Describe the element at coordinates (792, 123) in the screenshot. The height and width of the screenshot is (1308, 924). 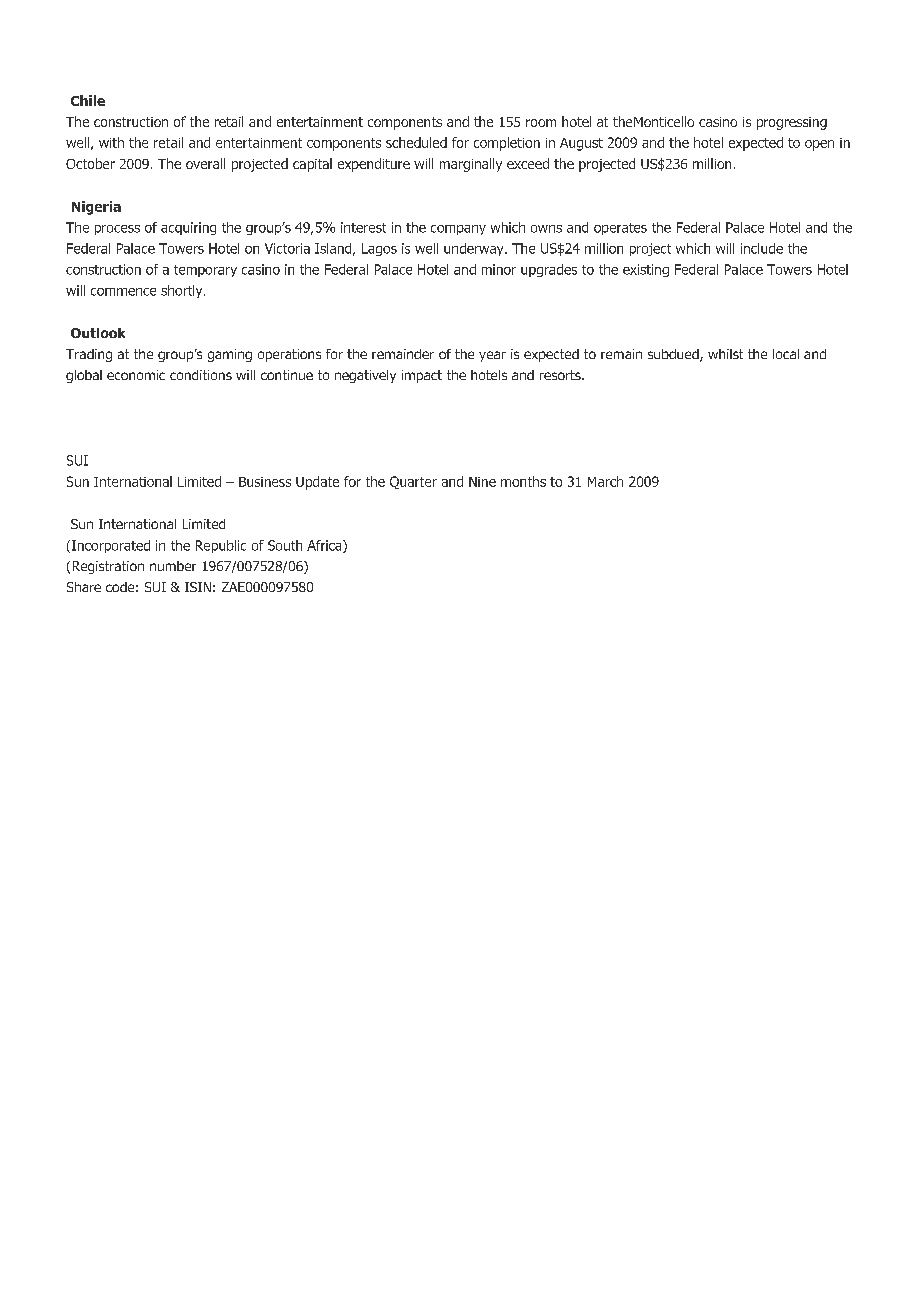
I see `progressing` at that location.
